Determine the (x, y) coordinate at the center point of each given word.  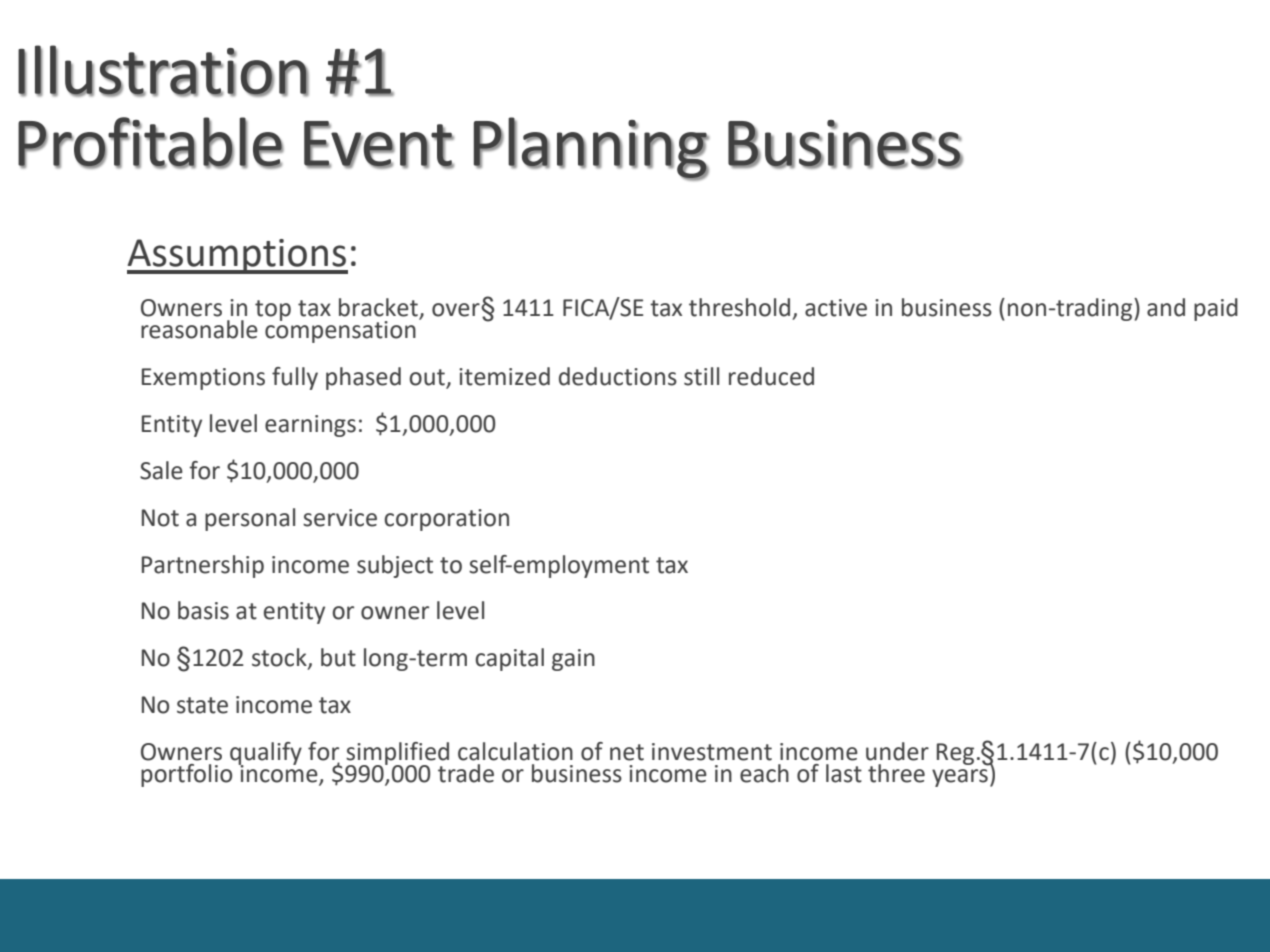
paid (1216, 309)
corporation (446, 520)
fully (295, 378)
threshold (739, 307)
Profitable (151, 142)
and (1166, 307)
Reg (955, 754)
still (701, 376)
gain (573, 660)
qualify (266, 754)
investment (712, 752)
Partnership (203, 566)
